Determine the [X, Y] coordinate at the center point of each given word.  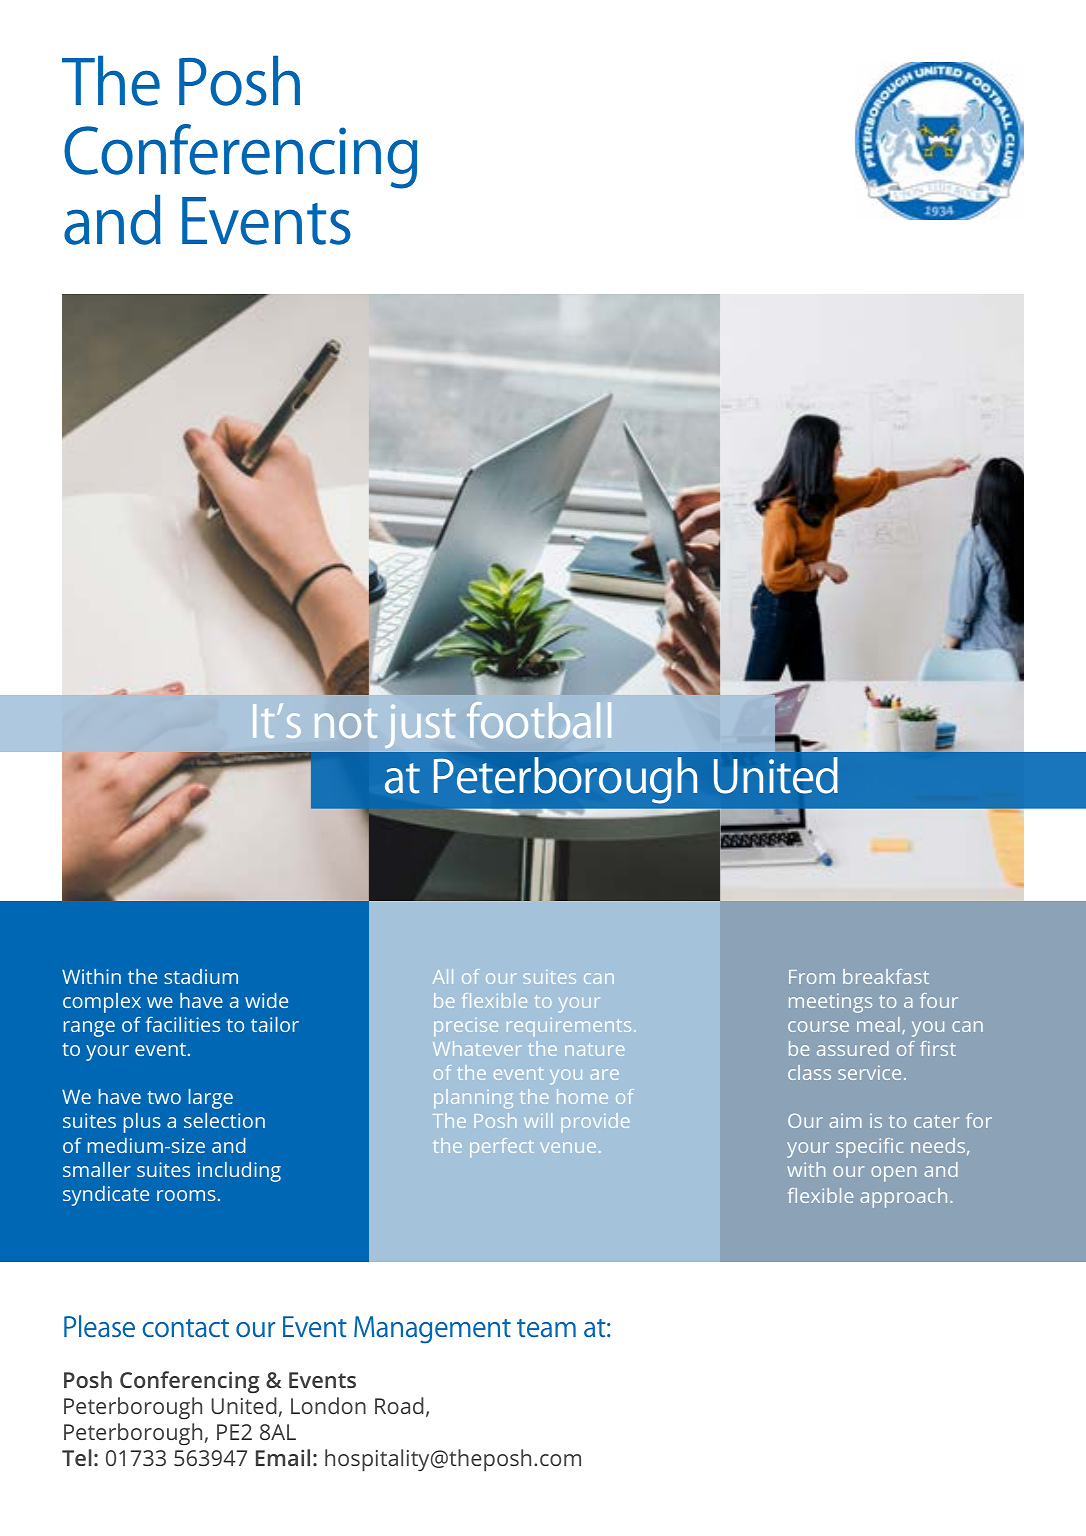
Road [399, 1405]
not [346, 723]
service [869, 1072]
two [164, 1097]
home [582, 1096]
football [539, 720]
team [546, 1328]
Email [283, 1457]
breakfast [886, 976]
